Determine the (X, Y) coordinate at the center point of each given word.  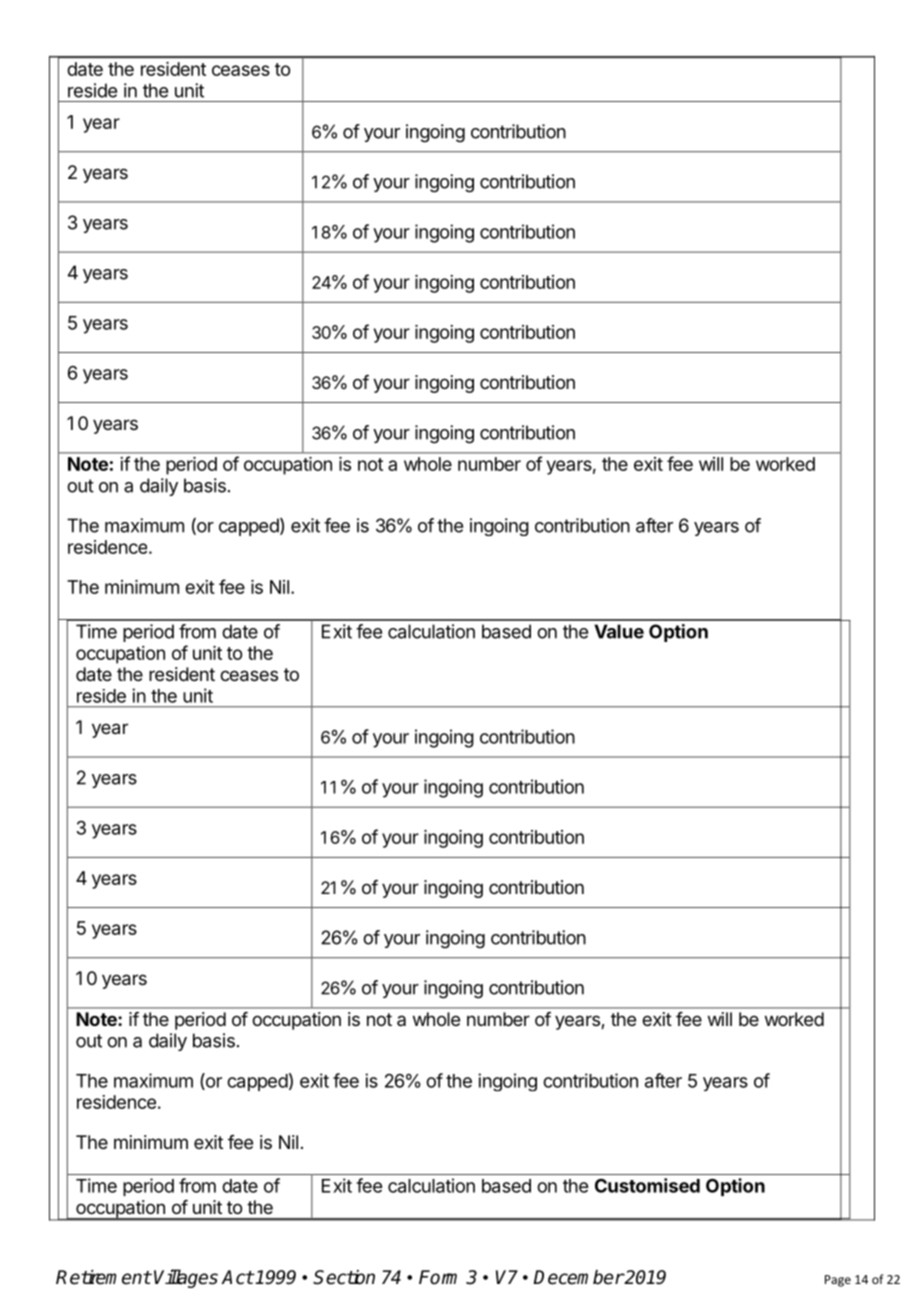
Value (619, 631)
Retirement (103, 1277)
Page (838, 1281)
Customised (647, 1185)
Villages (186, 1278)
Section (344, 1277)
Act (237, 1277)
